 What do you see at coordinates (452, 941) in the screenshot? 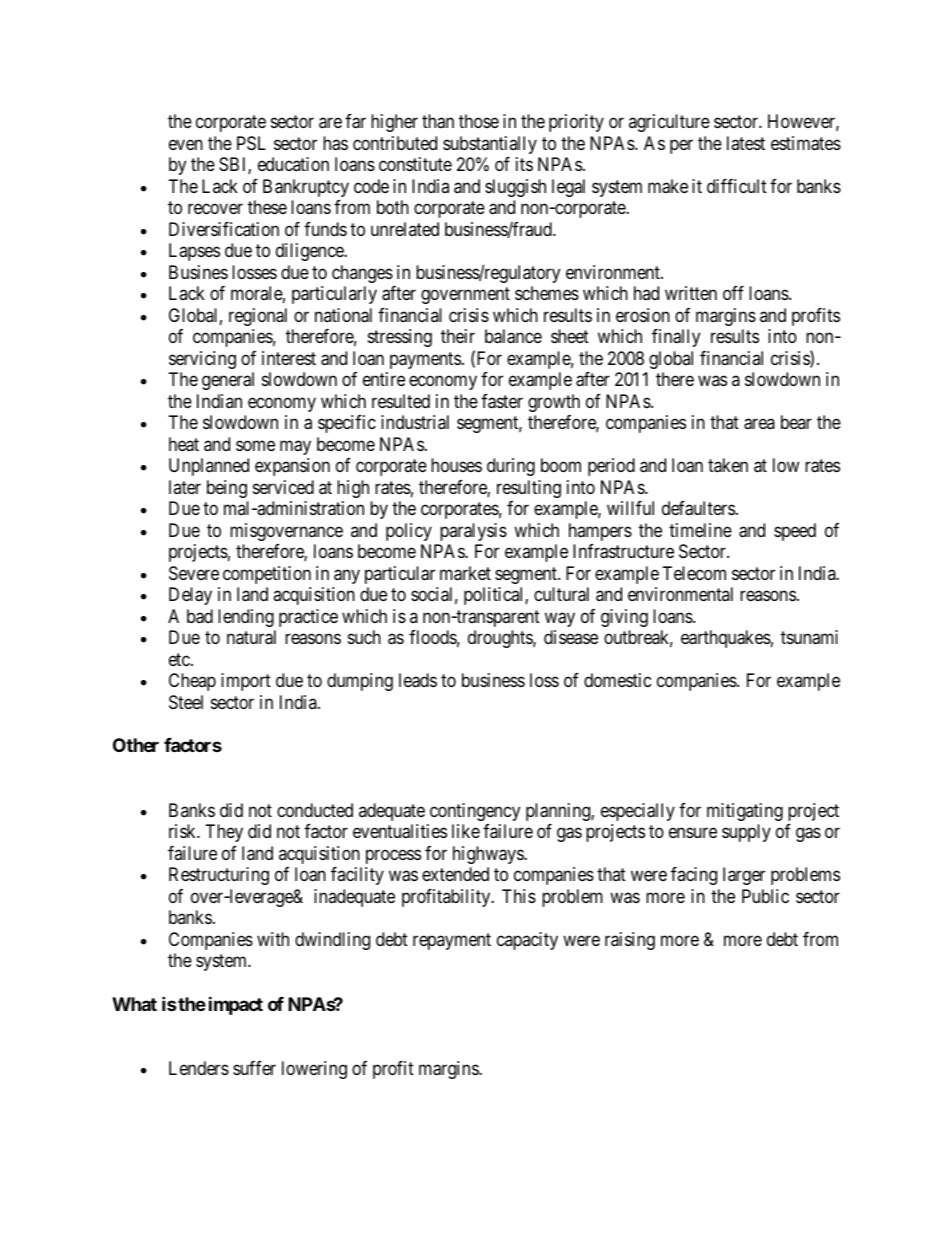
I see `repayment` at bounding box center [452, 941].
